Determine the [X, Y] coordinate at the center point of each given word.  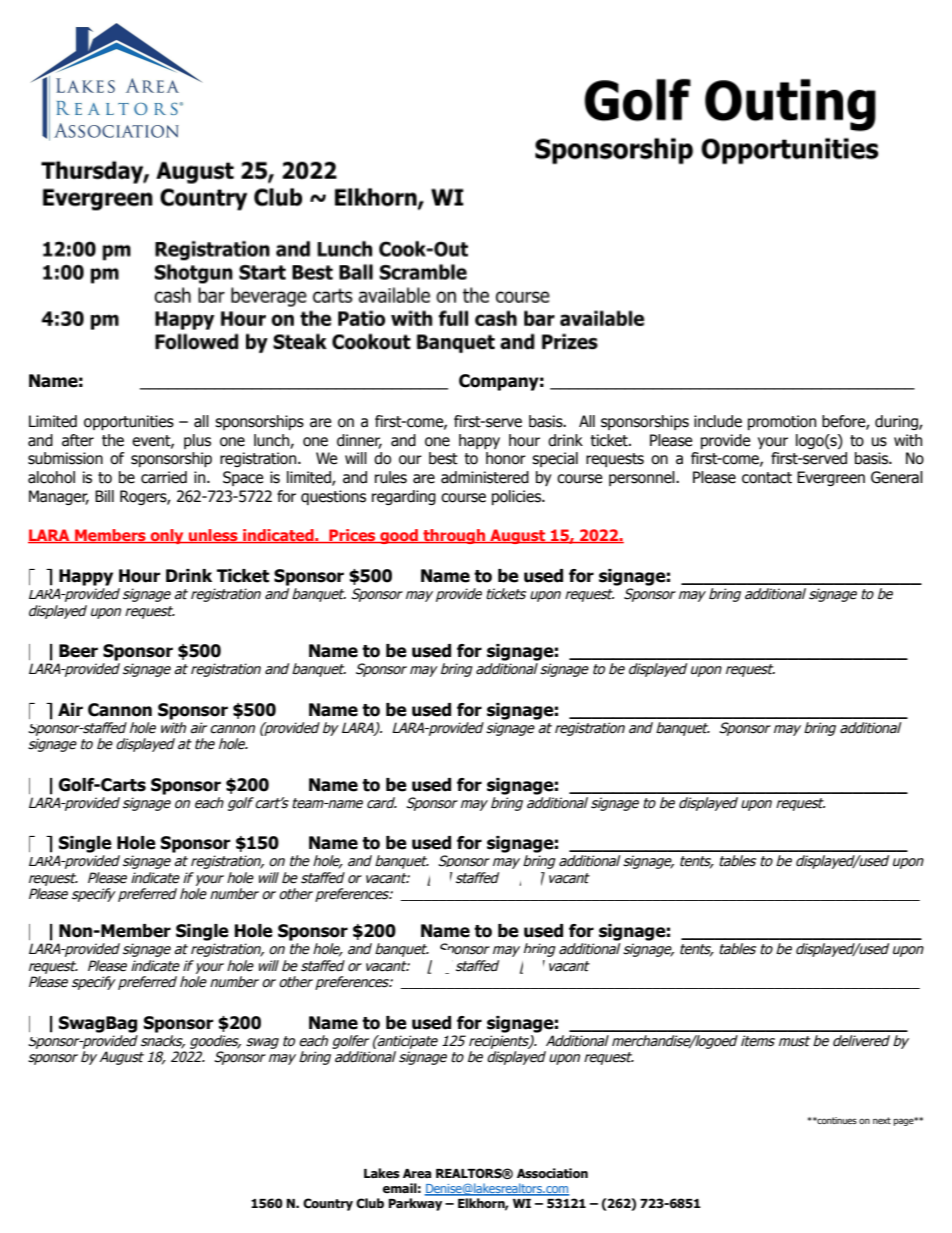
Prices [352, 536]
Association [552, 1173]
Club [370, 1203]
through [454, 536]
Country [328, 1204]
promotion [782, 422]
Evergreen [831, 478]
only [167, 536]
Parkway [415, 1204]
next [882, 1120]
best [443, 458]
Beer [78, 651]
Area [417, 1174]
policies [517, 497]
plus [197, 441]
